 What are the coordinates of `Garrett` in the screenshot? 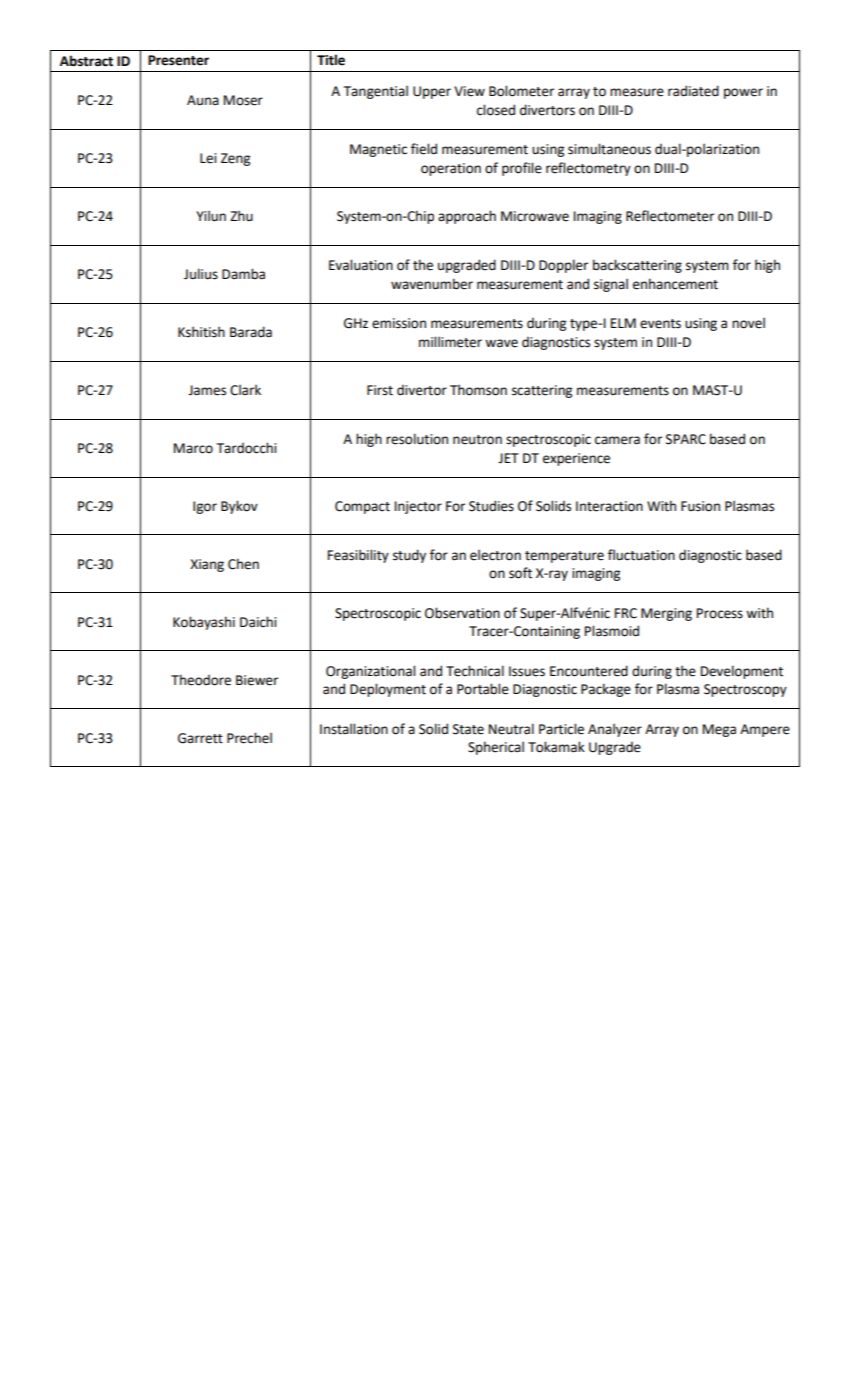 It's located at (200, 738).
